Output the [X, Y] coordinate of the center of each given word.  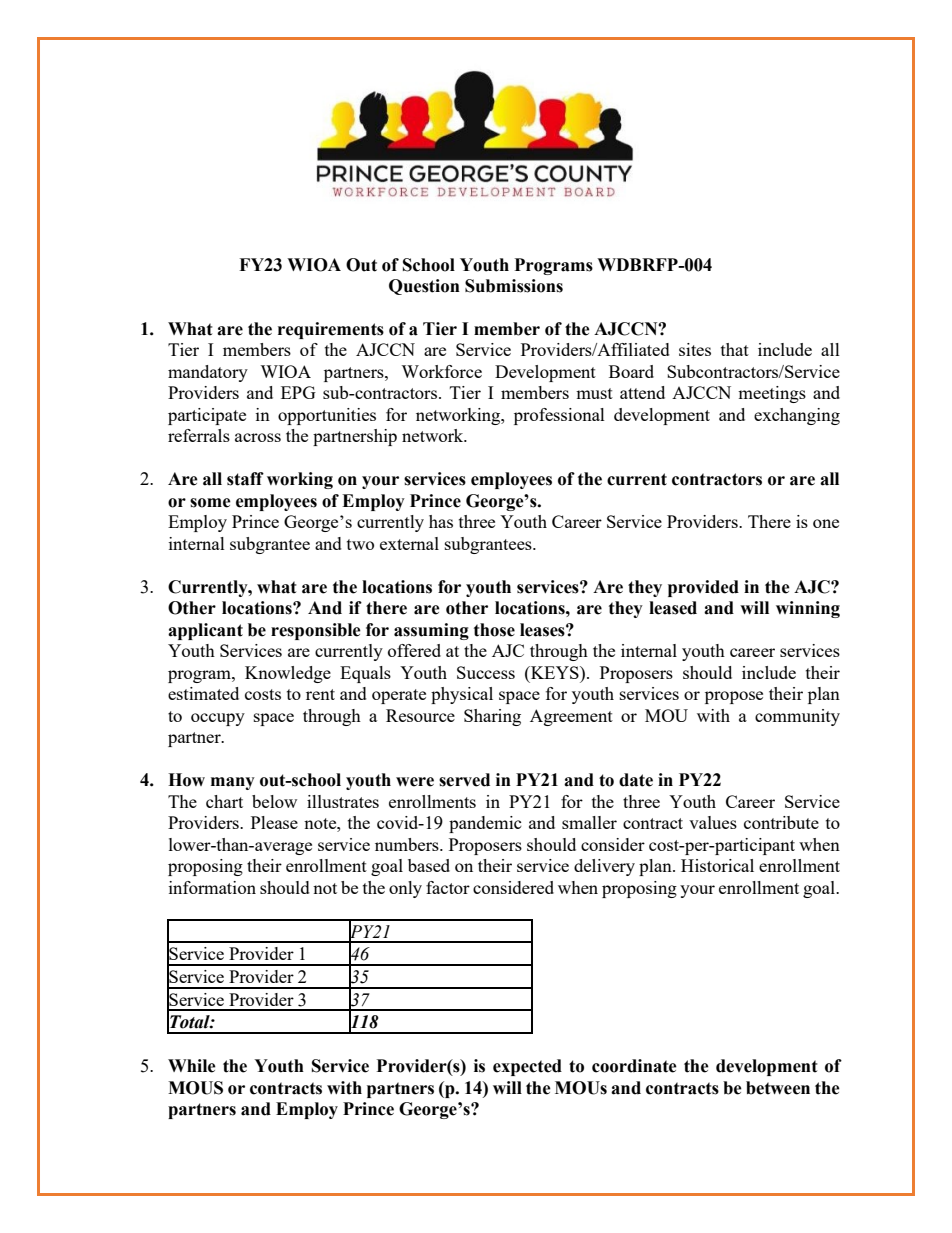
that [735, 349]
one [826, 523]
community [797, 717]
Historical [717, 865]
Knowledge [288, 674]
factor [448, 887]
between [778, 1088]
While [192, 1066]
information [212, 887]
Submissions [514, 286]
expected [527, 1067]
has [441, 521]
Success [486, 672]
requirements [331, 330]
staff [245, 479]
